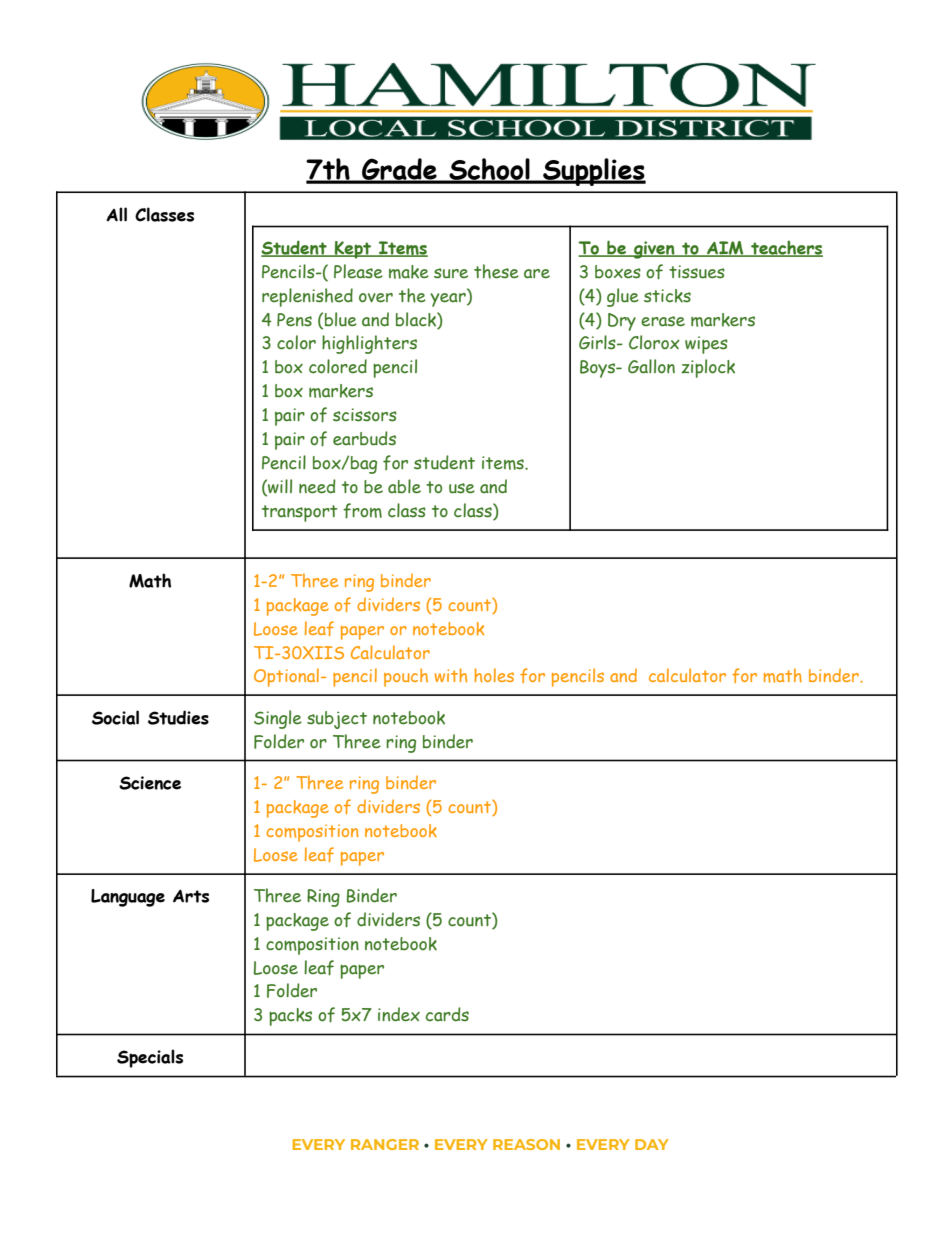 This page has width=952, height=1233. Describe the element at coordinates (494, 675) in the page. I see `holes` at that location.
